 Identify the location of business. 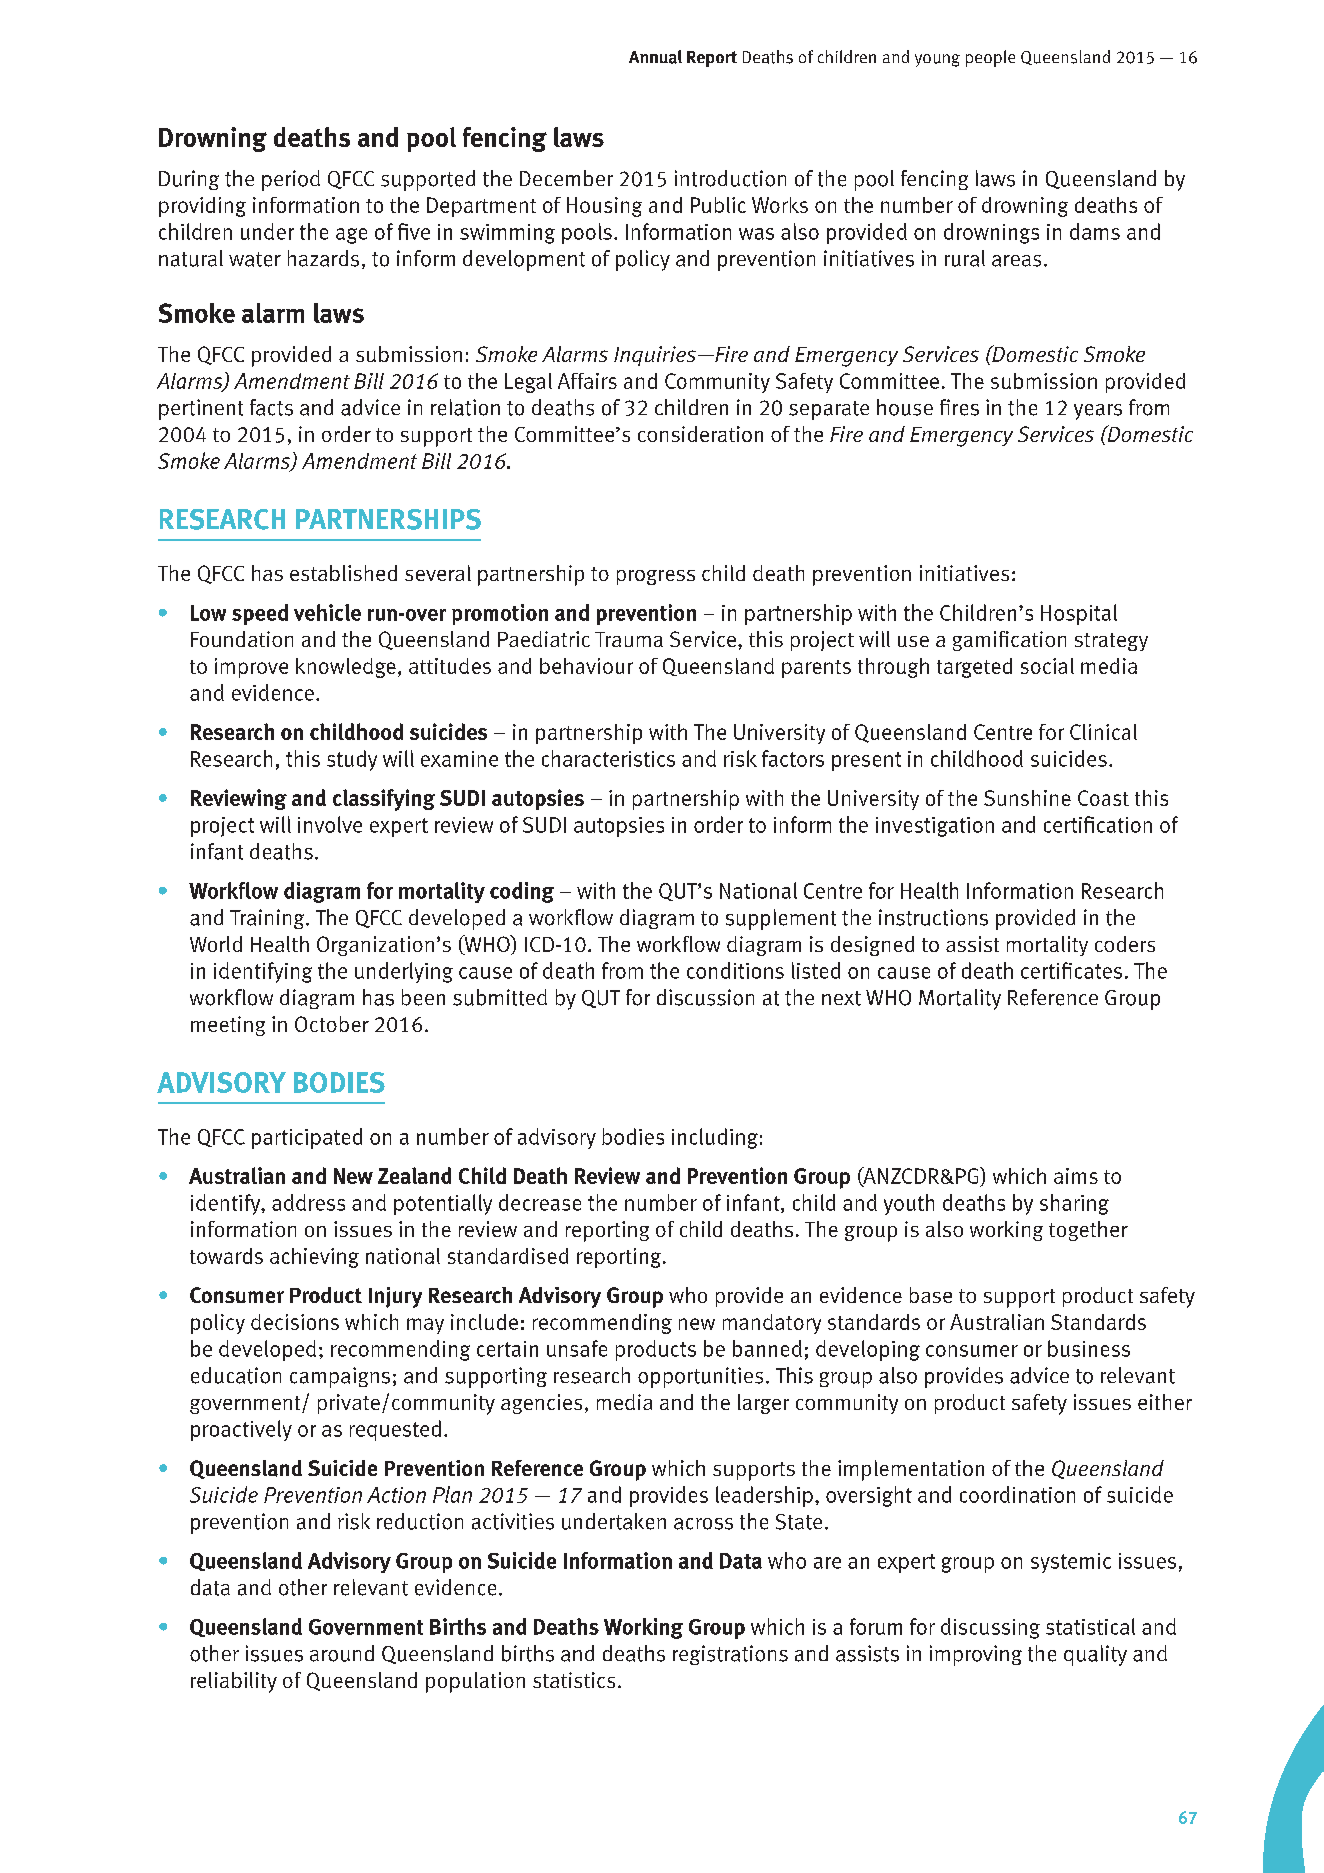
(1089, 1348).
